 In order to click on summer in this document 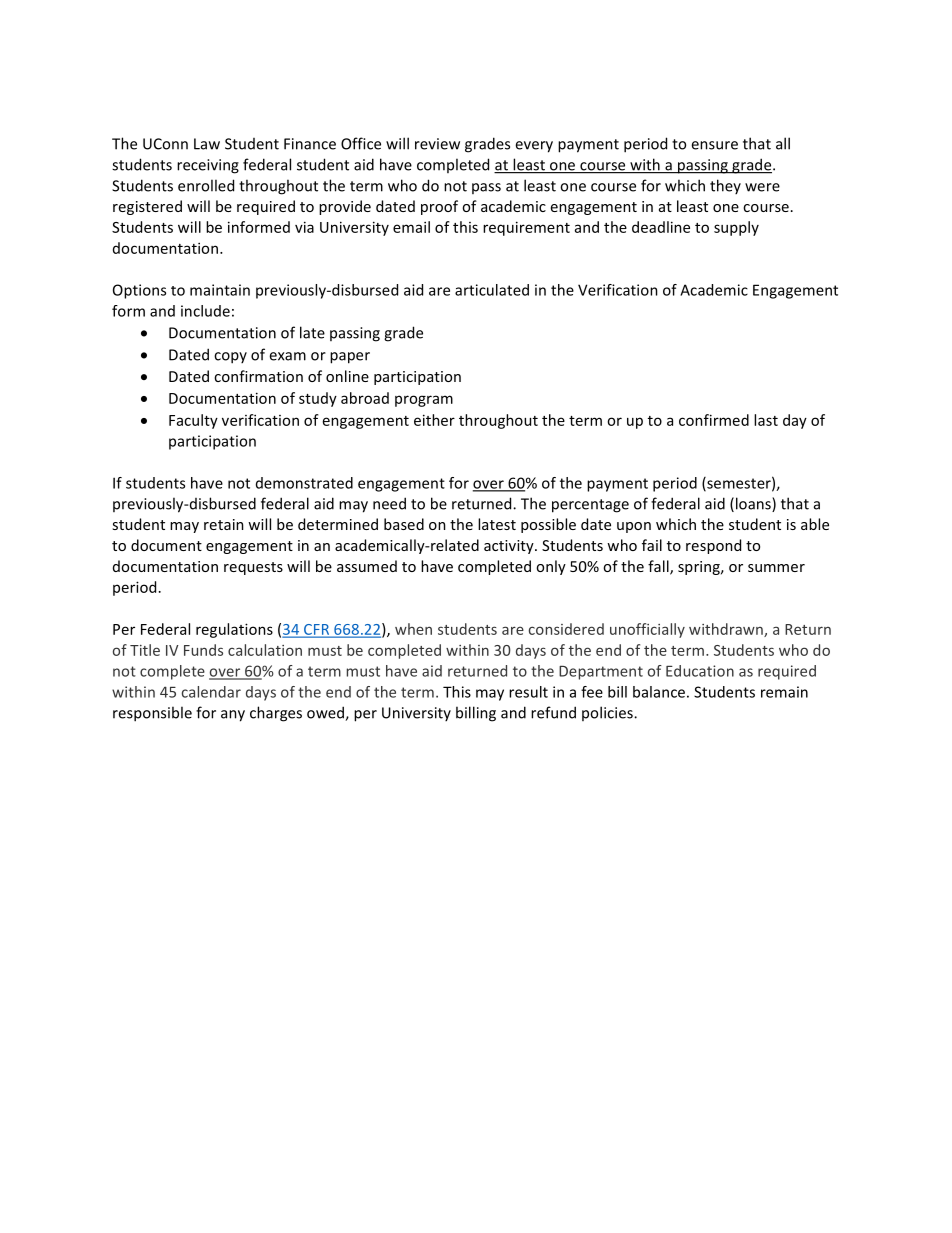, I will do `click(776, 568)`.
